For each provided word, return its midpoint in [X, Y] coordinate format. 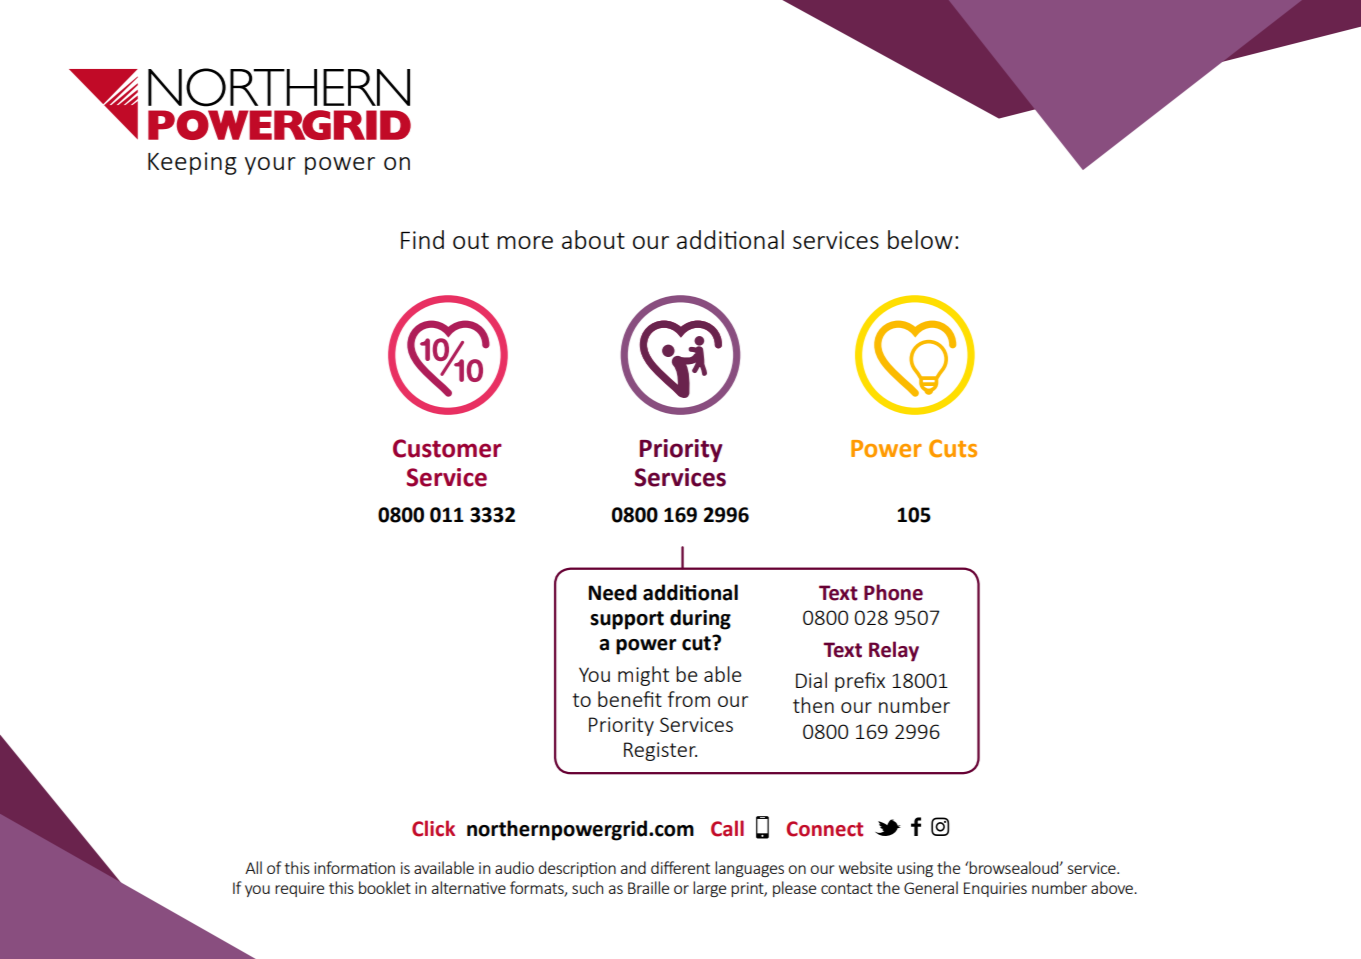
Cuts [953, 448]
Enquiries [995, 889]
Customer [447, 448]
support [627, 620]
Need [612, 592]
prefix [860, 682]
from [689, 699]
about [593, 239]
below [920, 239]
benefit [630, 699]
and [633, 867]
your [270, 166]
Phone [893, 592]
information [354, 867]
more [525, 242]
